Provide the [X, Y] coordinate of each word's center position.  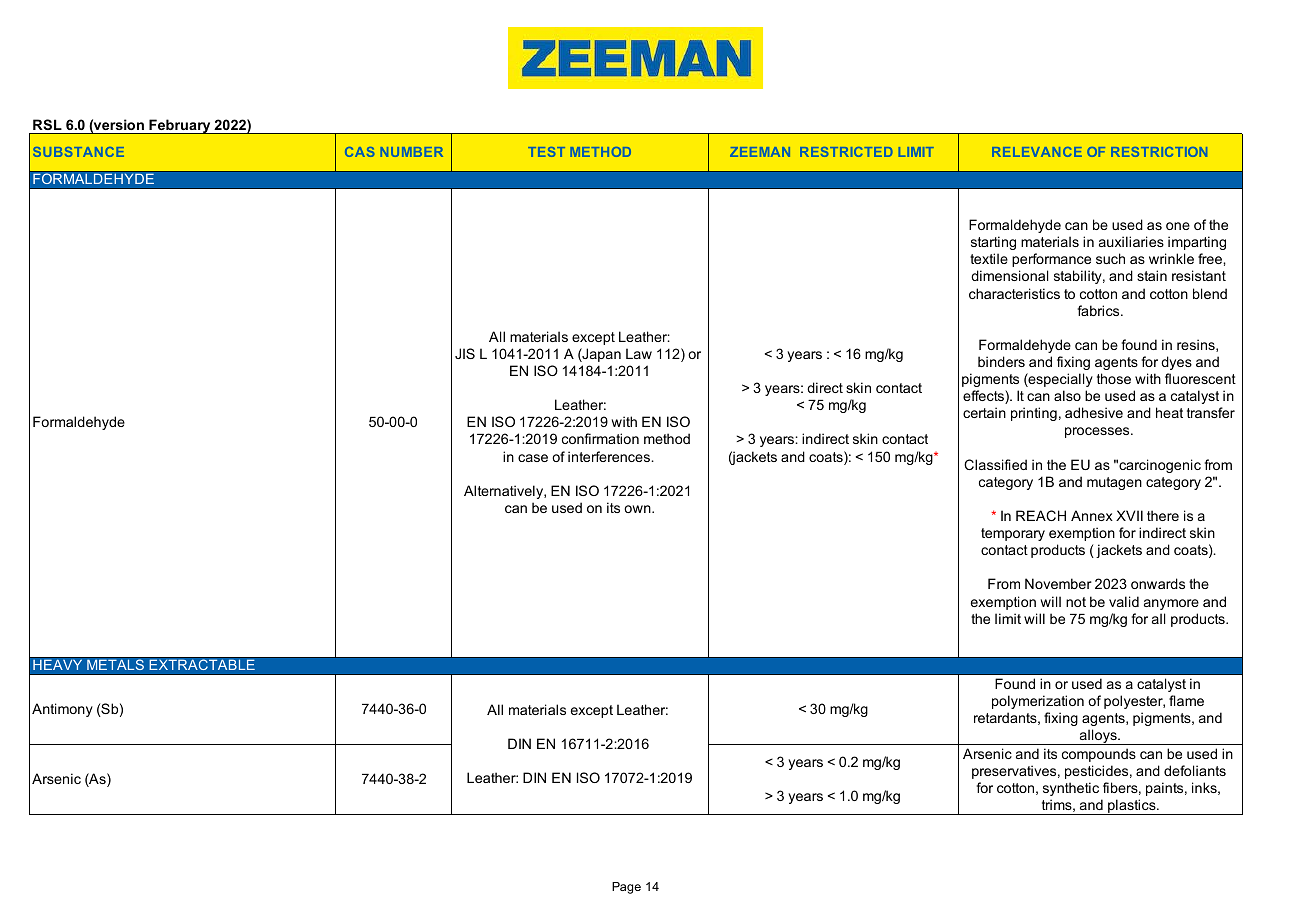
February [180, 127]
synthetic [1071, 789]
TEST [546, 152]
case [533, 458]
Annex [1092, 515]
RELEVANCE [1037, 152]
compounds [1099, 755]
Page [626, 888]
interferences [610, 456]
